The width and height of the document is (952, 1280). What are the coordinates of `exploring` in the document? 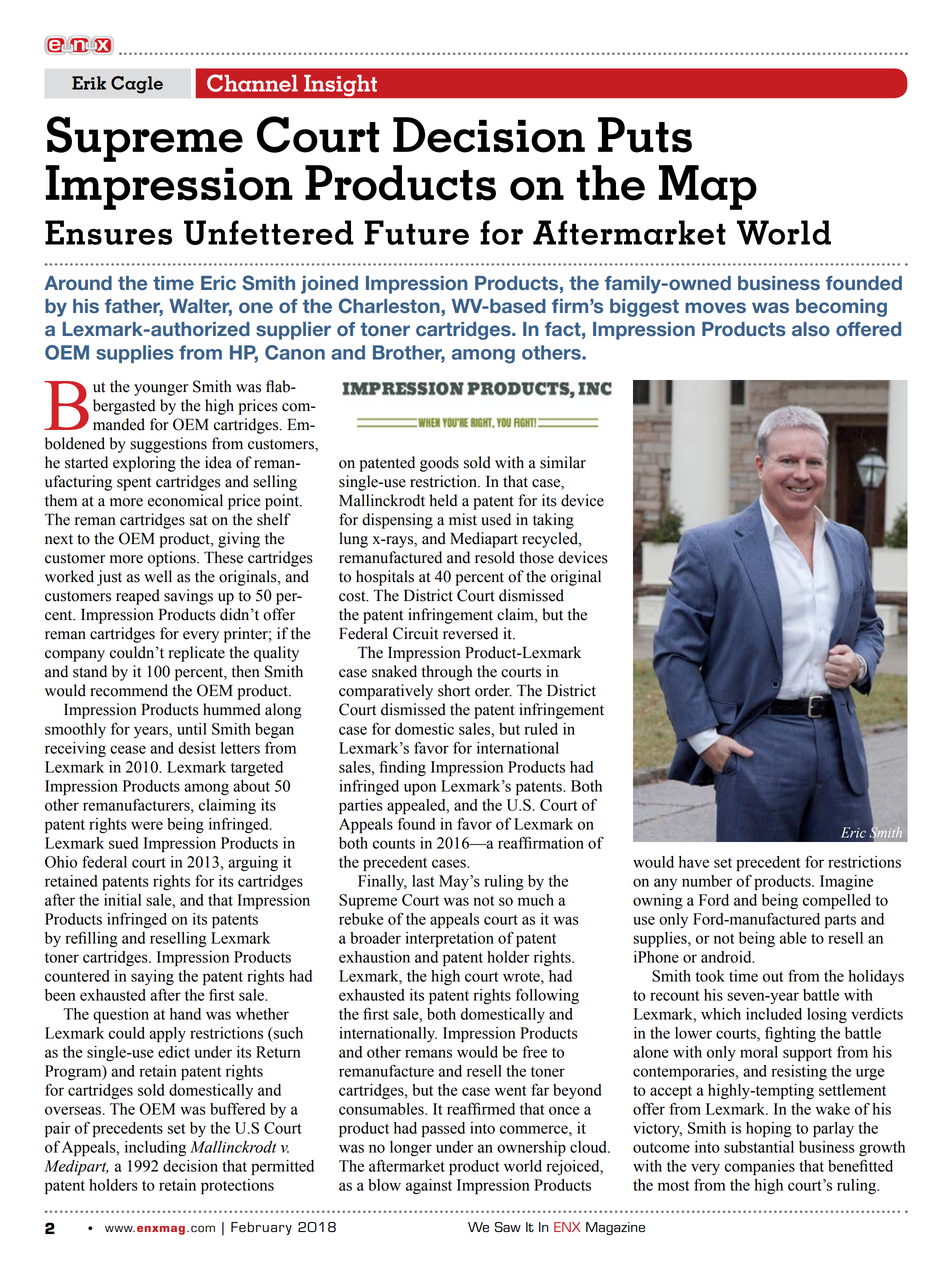 It's located at (144, 464).
